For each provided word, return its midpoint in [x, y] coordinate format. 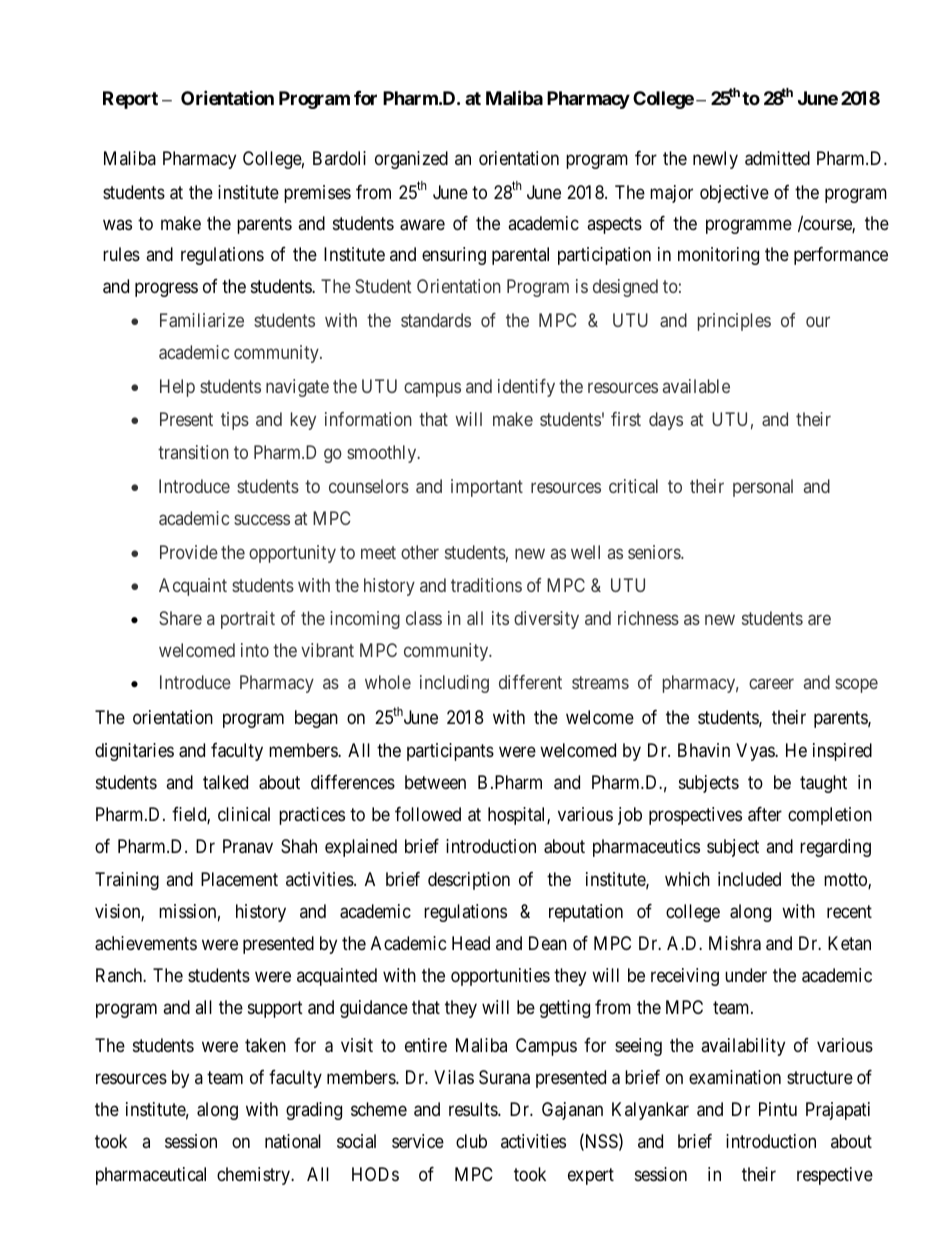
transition [193, 452]
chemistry [255, 1176]
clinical [244, 814]
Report [130, 100]
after [765, 814]
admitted [777, 158]
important [487, 488]
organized [411, 160]
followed [428, 814]
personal [763, 488]
